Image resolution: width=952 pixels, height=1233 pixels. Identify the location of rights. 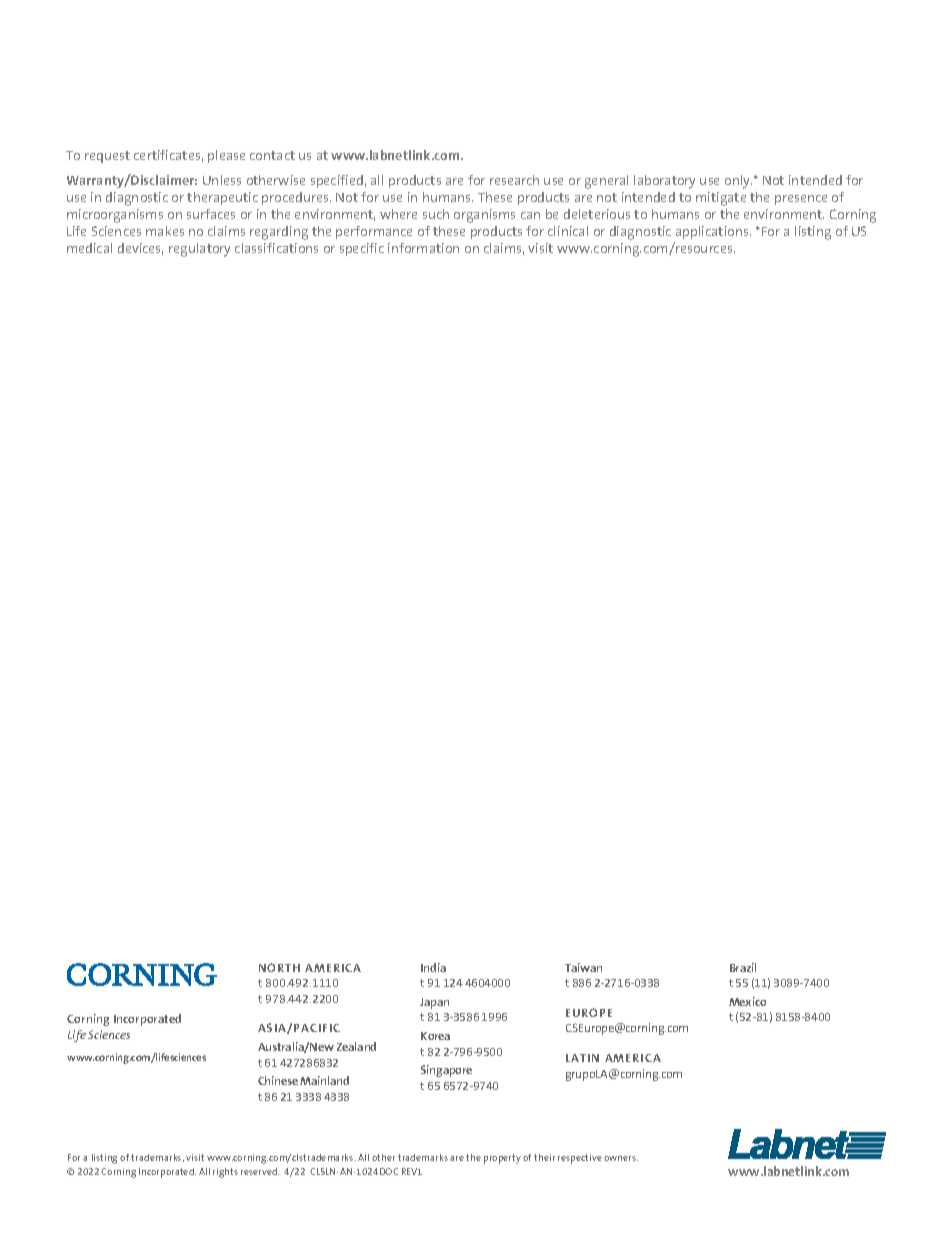
(225, 1173).
